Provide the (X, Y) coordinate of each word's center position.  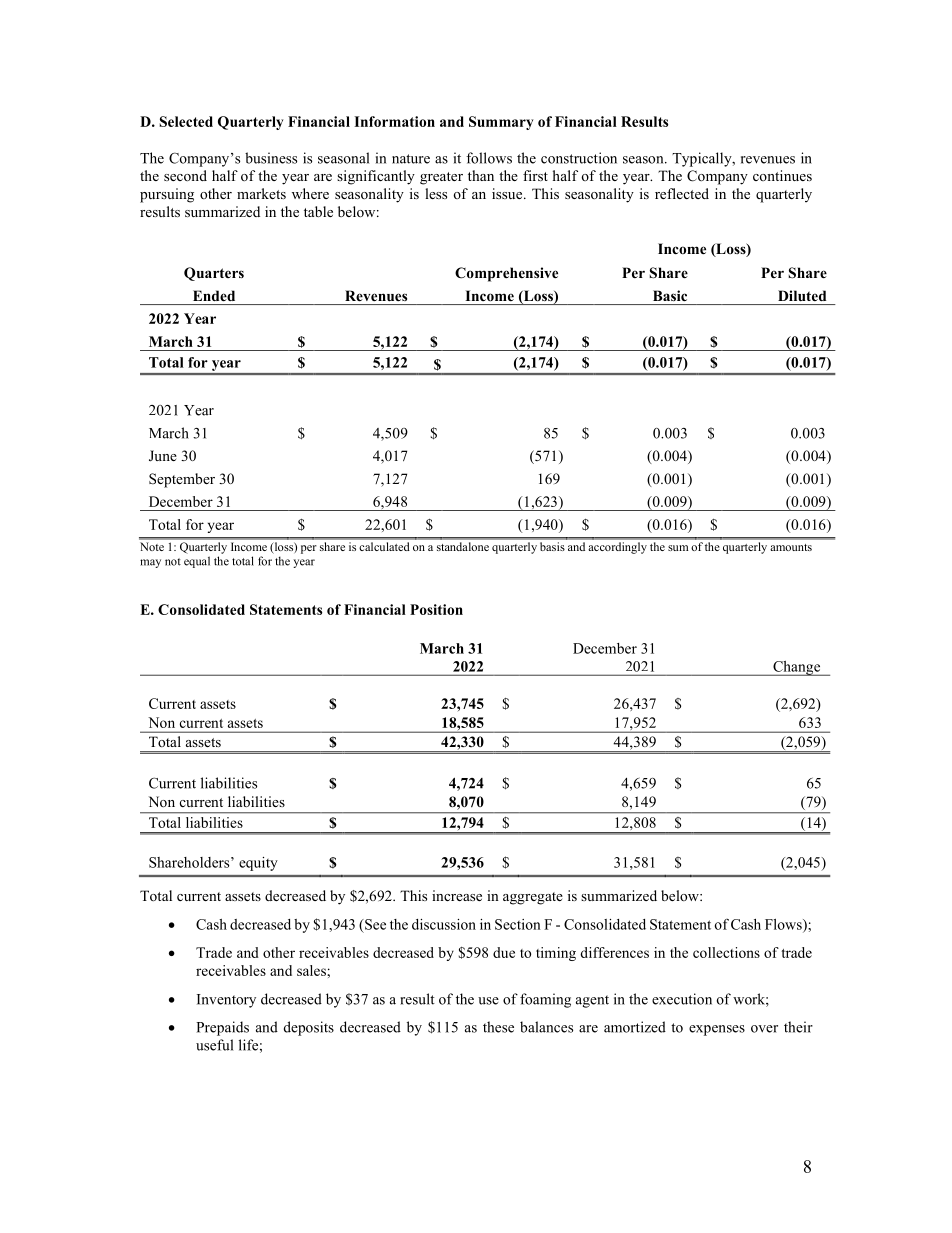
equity (258, 864)
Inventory (226, 1001)
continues (782, 175)
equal (197, 562)
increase (457, 895)
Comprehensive (506, 274)
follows (489, 158)
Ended (214, 295)
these (498, 1027)
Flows (784, 925)
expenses (717, 1030)
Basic (670, 295)
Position (436, 609)
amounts (791, 547)
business (271, 158)
